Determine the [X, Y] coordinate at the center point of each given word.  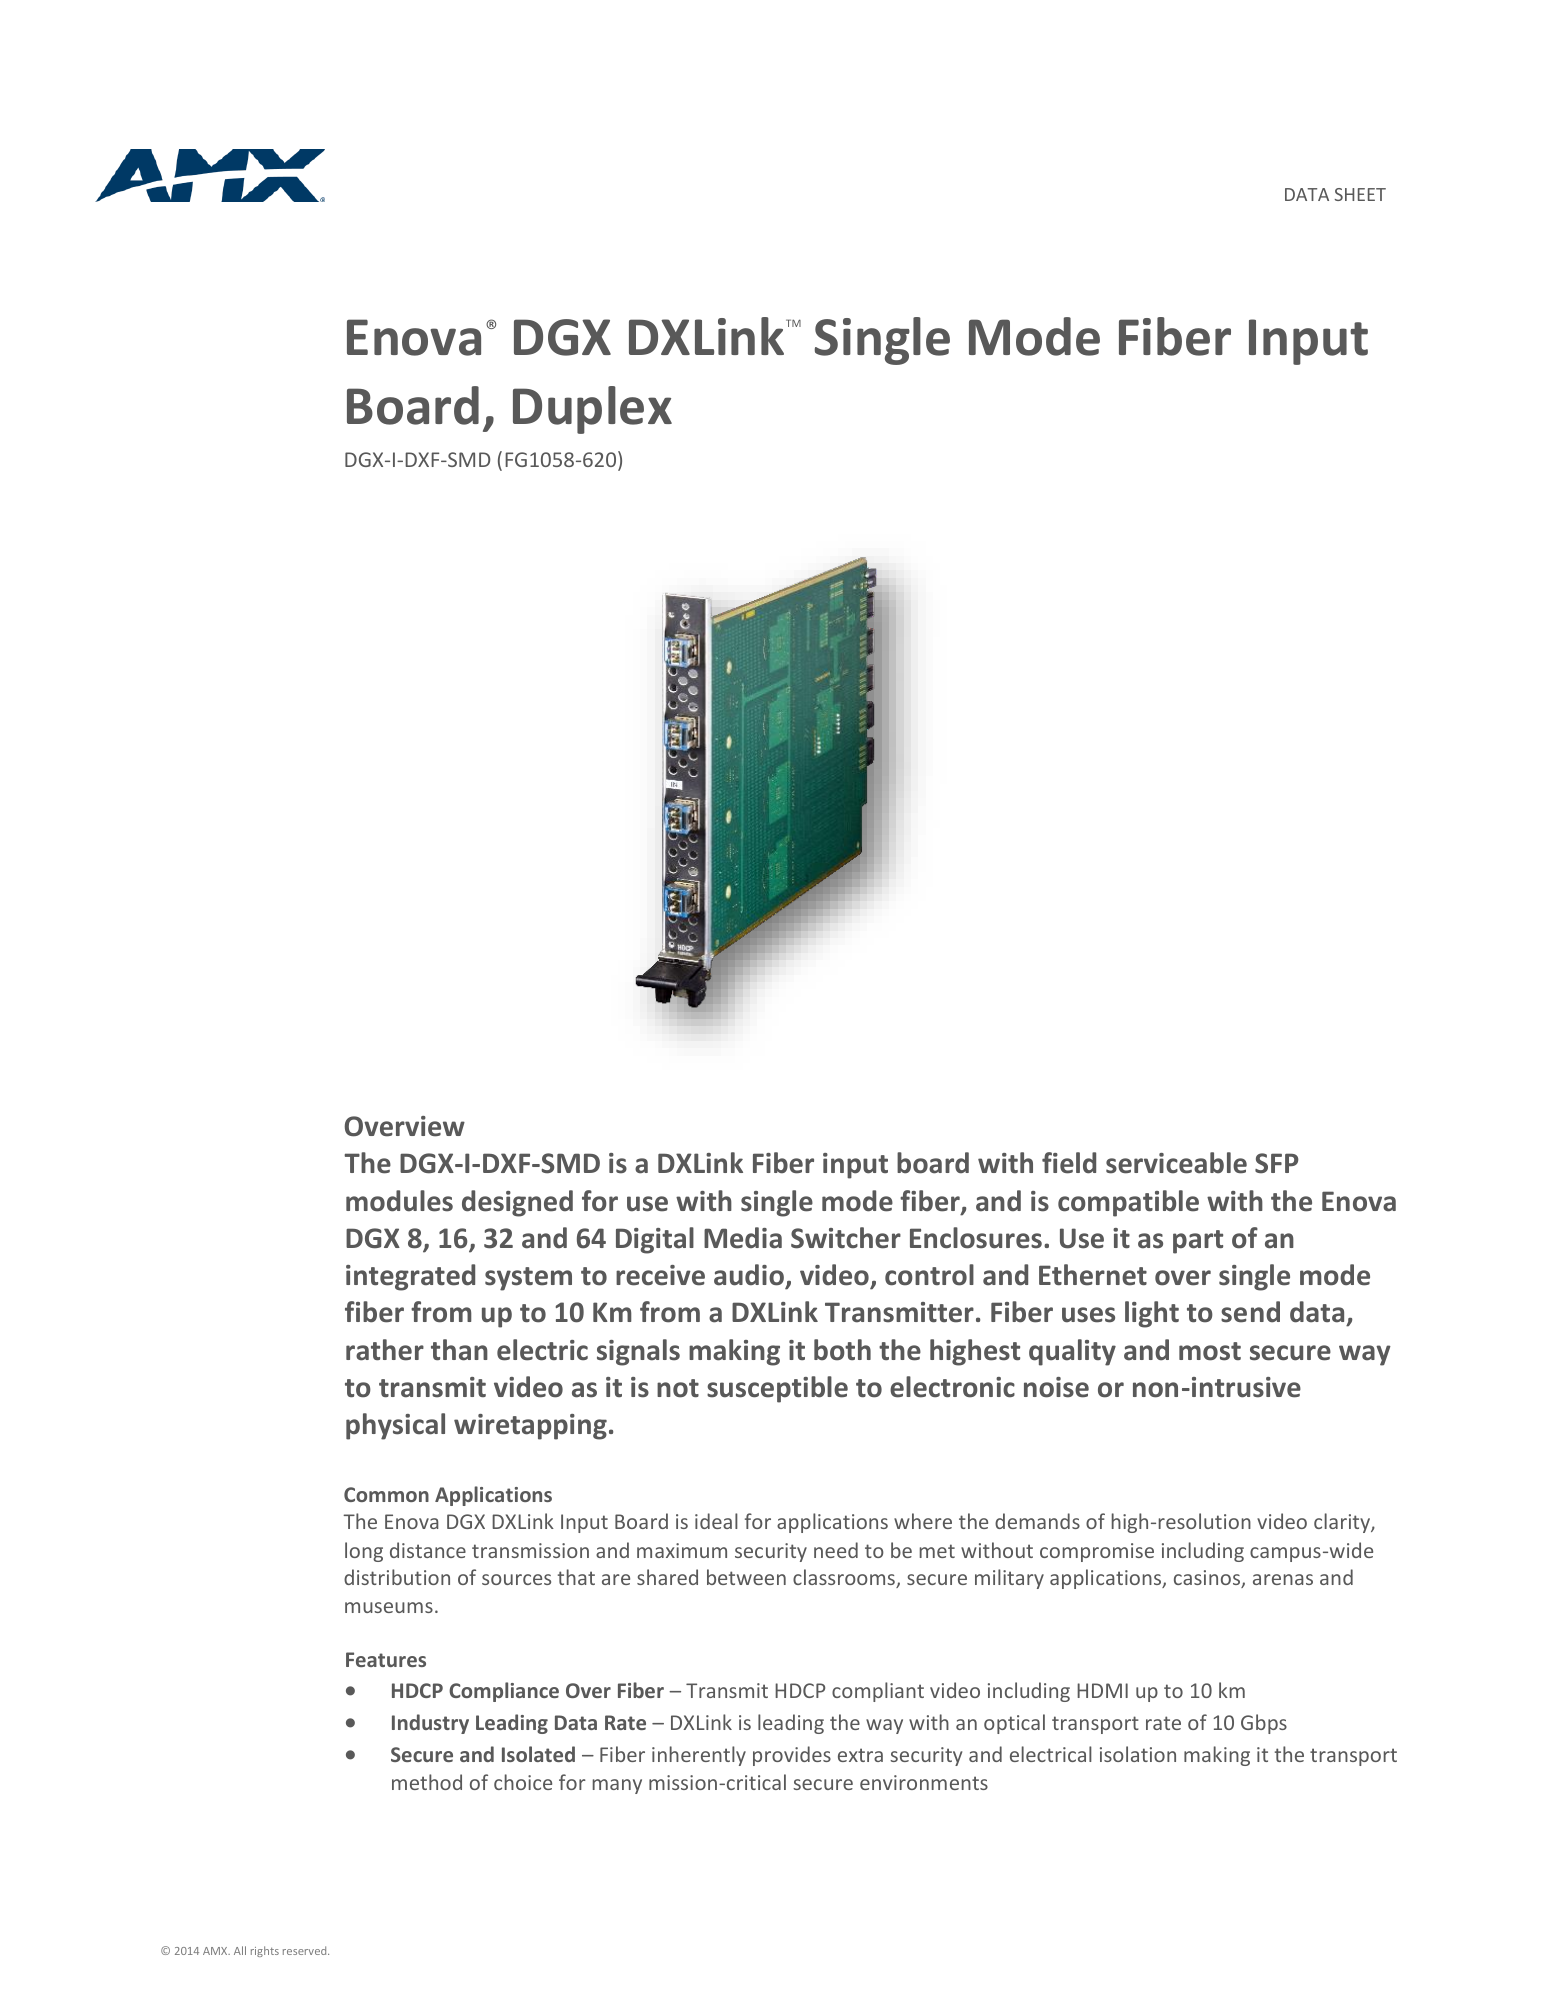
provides [792, 1756]
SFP [1277, 1163]
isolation [1138, 1754]
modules [399, 1201]
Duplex [592, 410]
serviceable [1176, 1163]
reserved [306, 1950]
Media [743, 1238]
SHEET [1360, 194]
